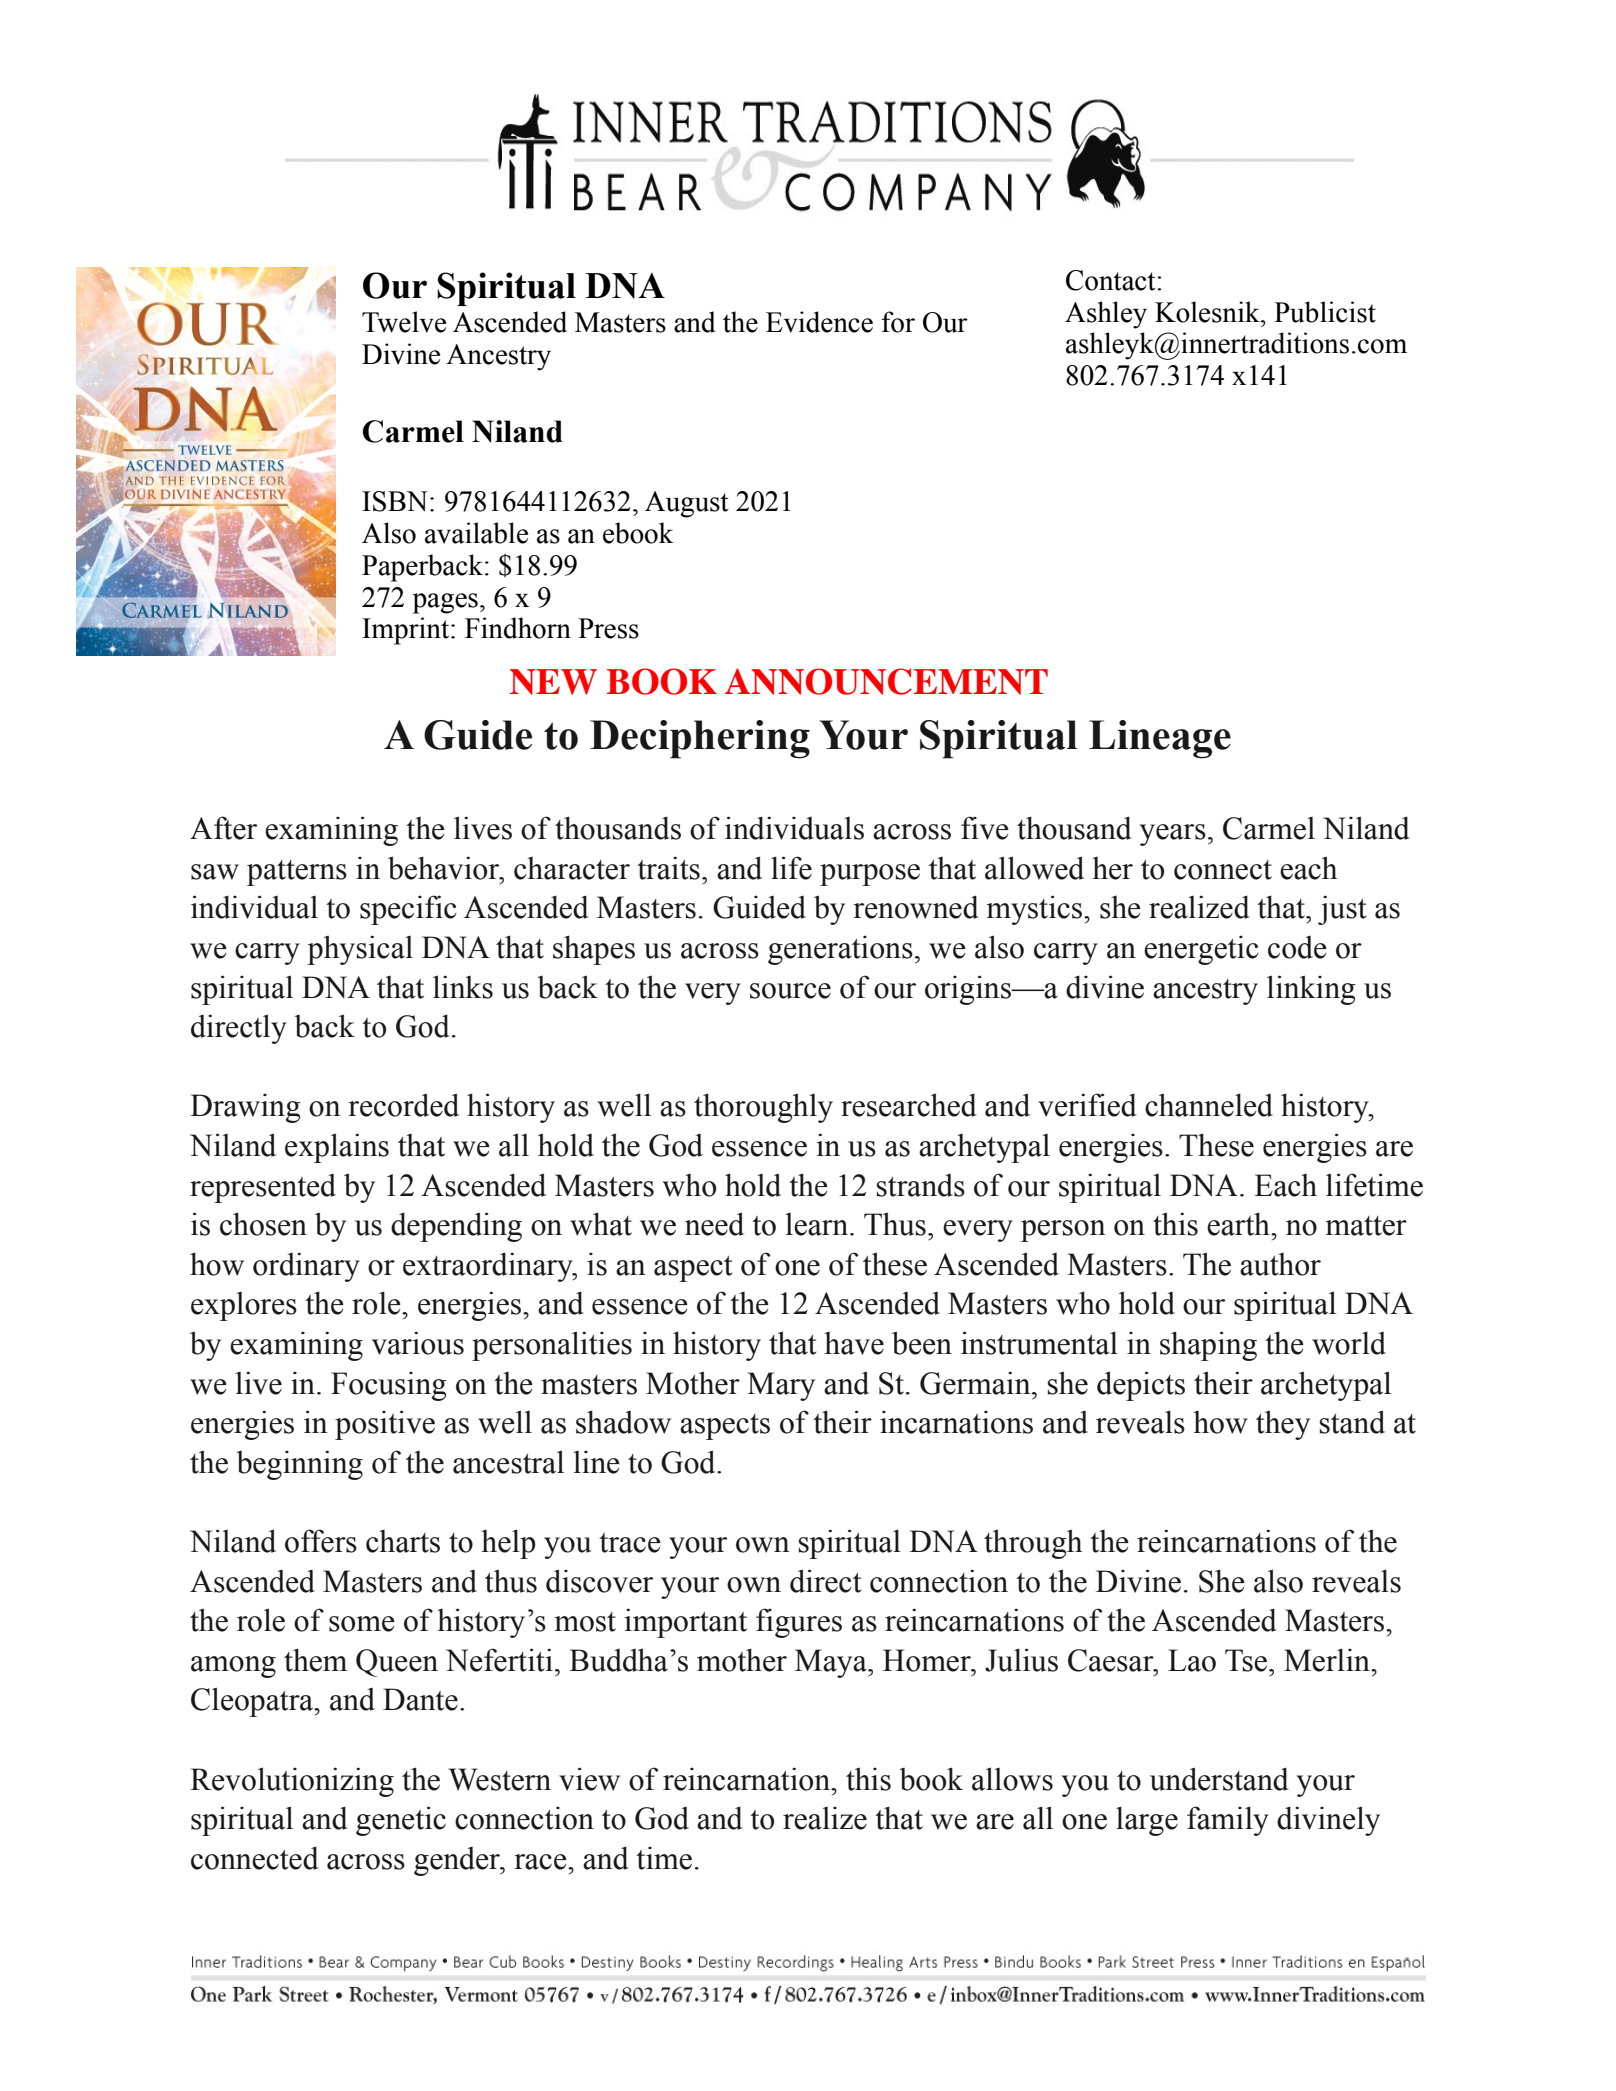  I want to click on Publicist, so click(1325, 312).
